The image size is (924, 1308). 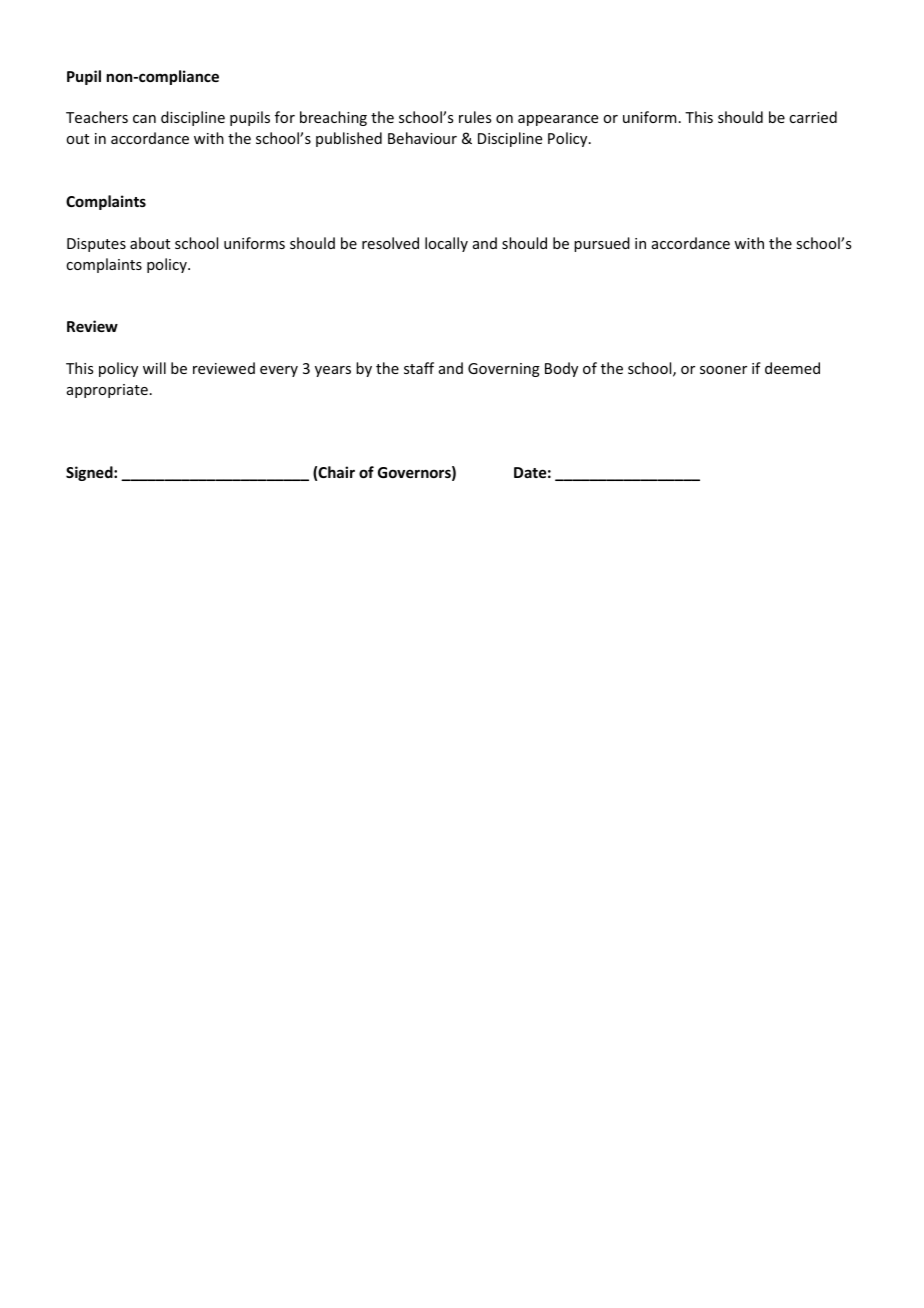 What do you see at coordinates (150, 243) in the document?
I see `about` at bounding box center [150, 243].
